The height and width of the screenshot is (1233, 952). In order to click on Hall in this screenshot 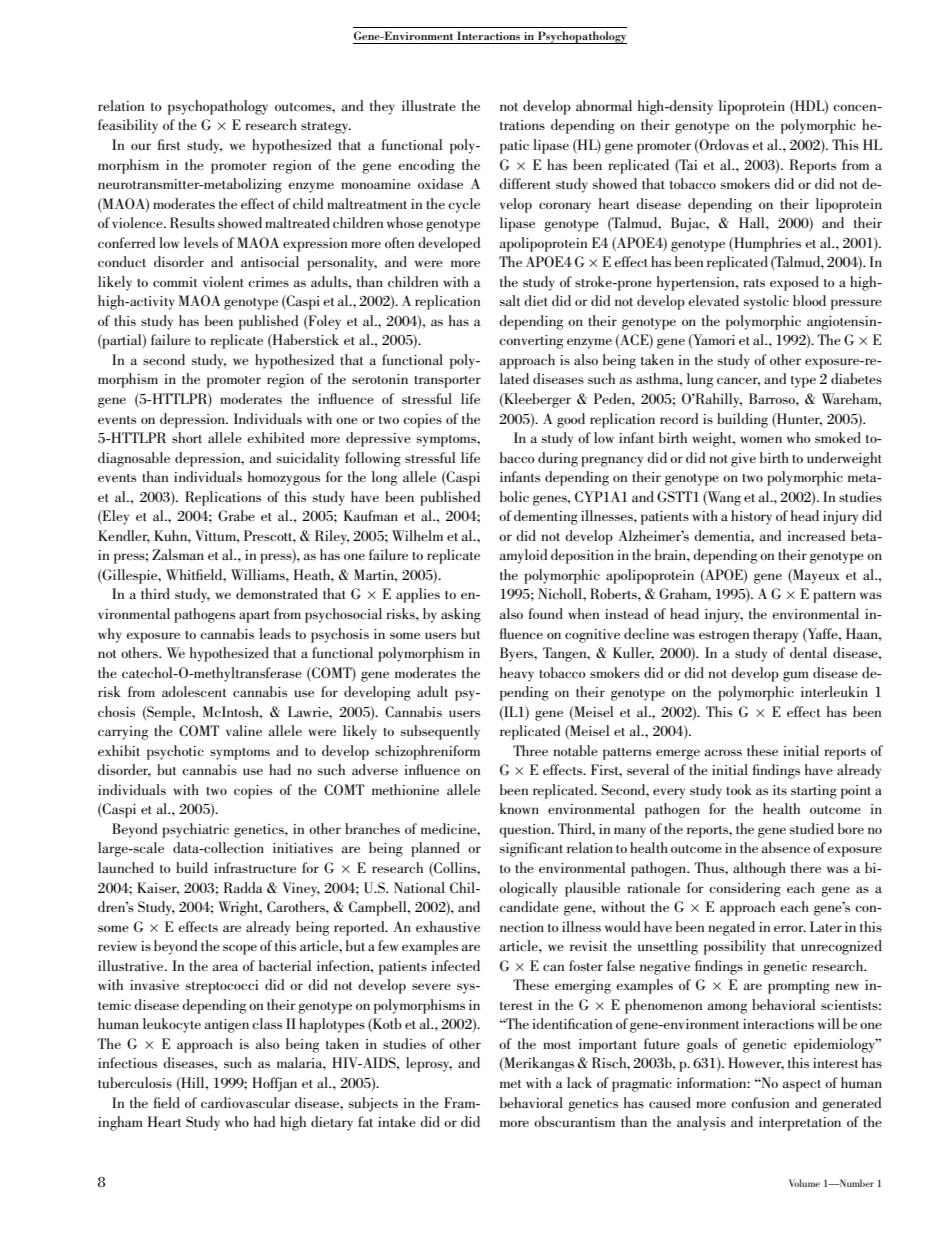, I will do `click(753, 222)`.
